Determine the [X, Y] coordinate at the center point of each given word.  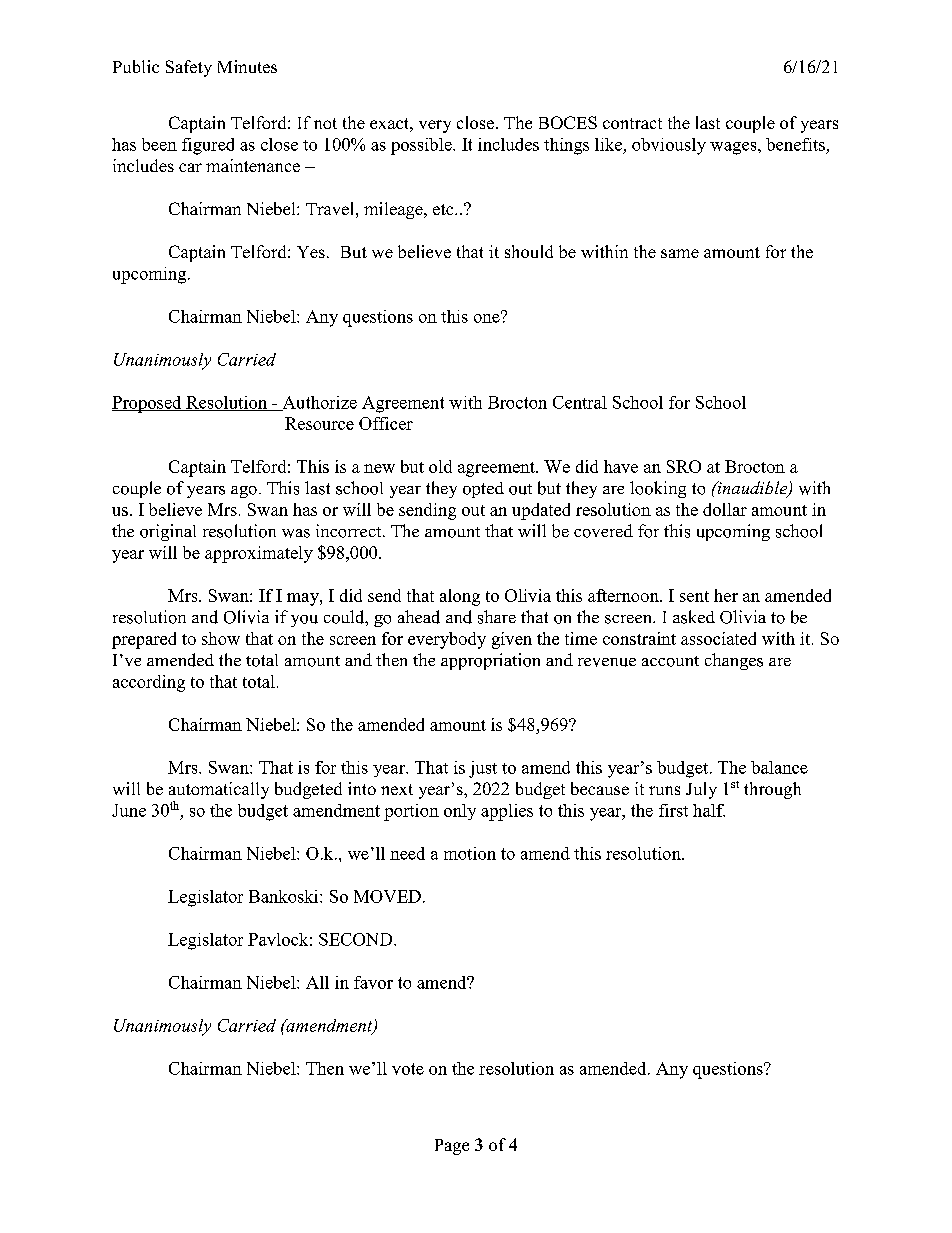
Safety [189, 68]
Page [452, 1147]
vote [408, 1069]
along [460, 597]
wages [734, 148]
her [726, 595]
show [221, 638]
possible [422, 146]
